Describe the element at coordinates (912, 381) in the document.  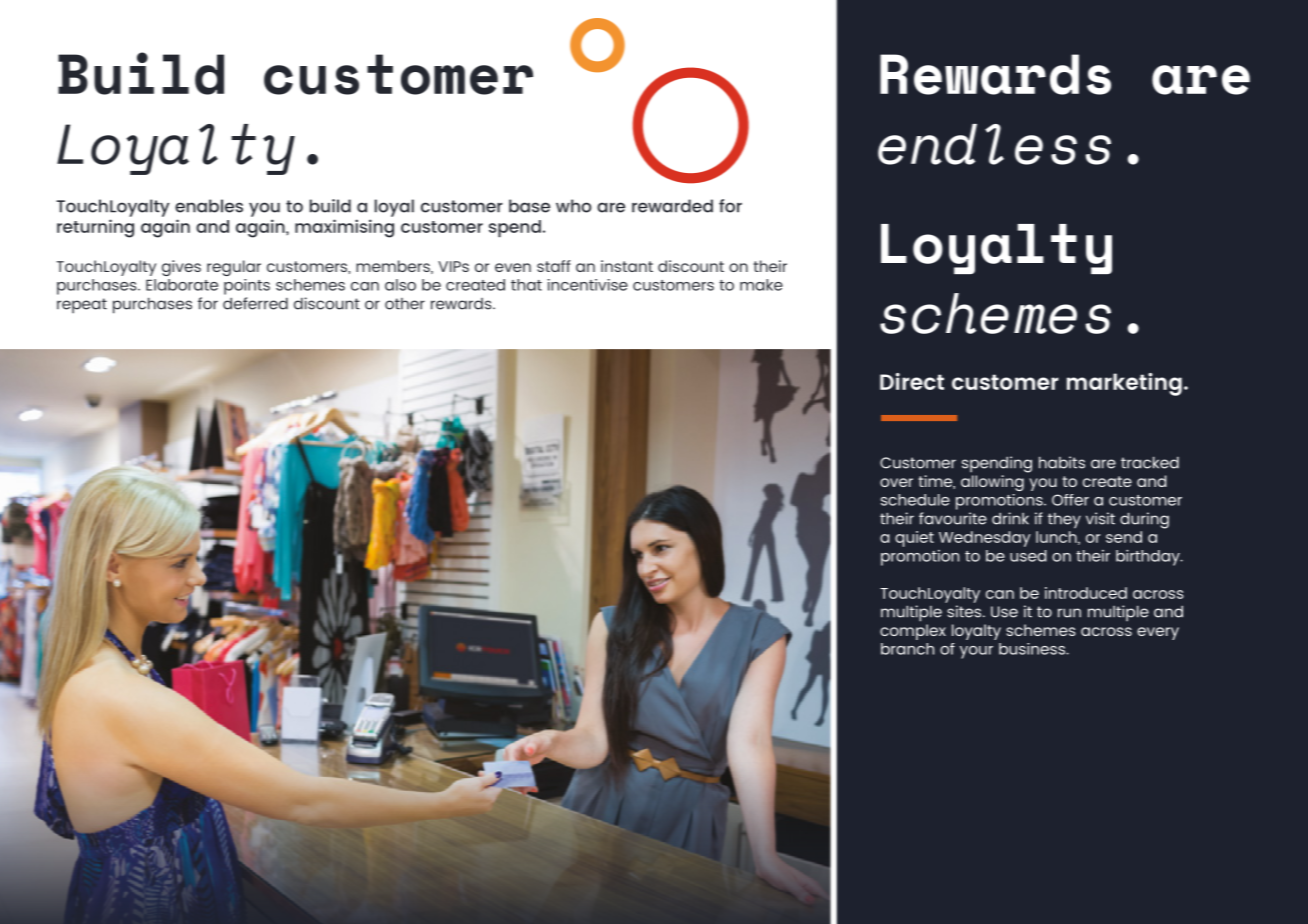
I see `Direct` at that location.
